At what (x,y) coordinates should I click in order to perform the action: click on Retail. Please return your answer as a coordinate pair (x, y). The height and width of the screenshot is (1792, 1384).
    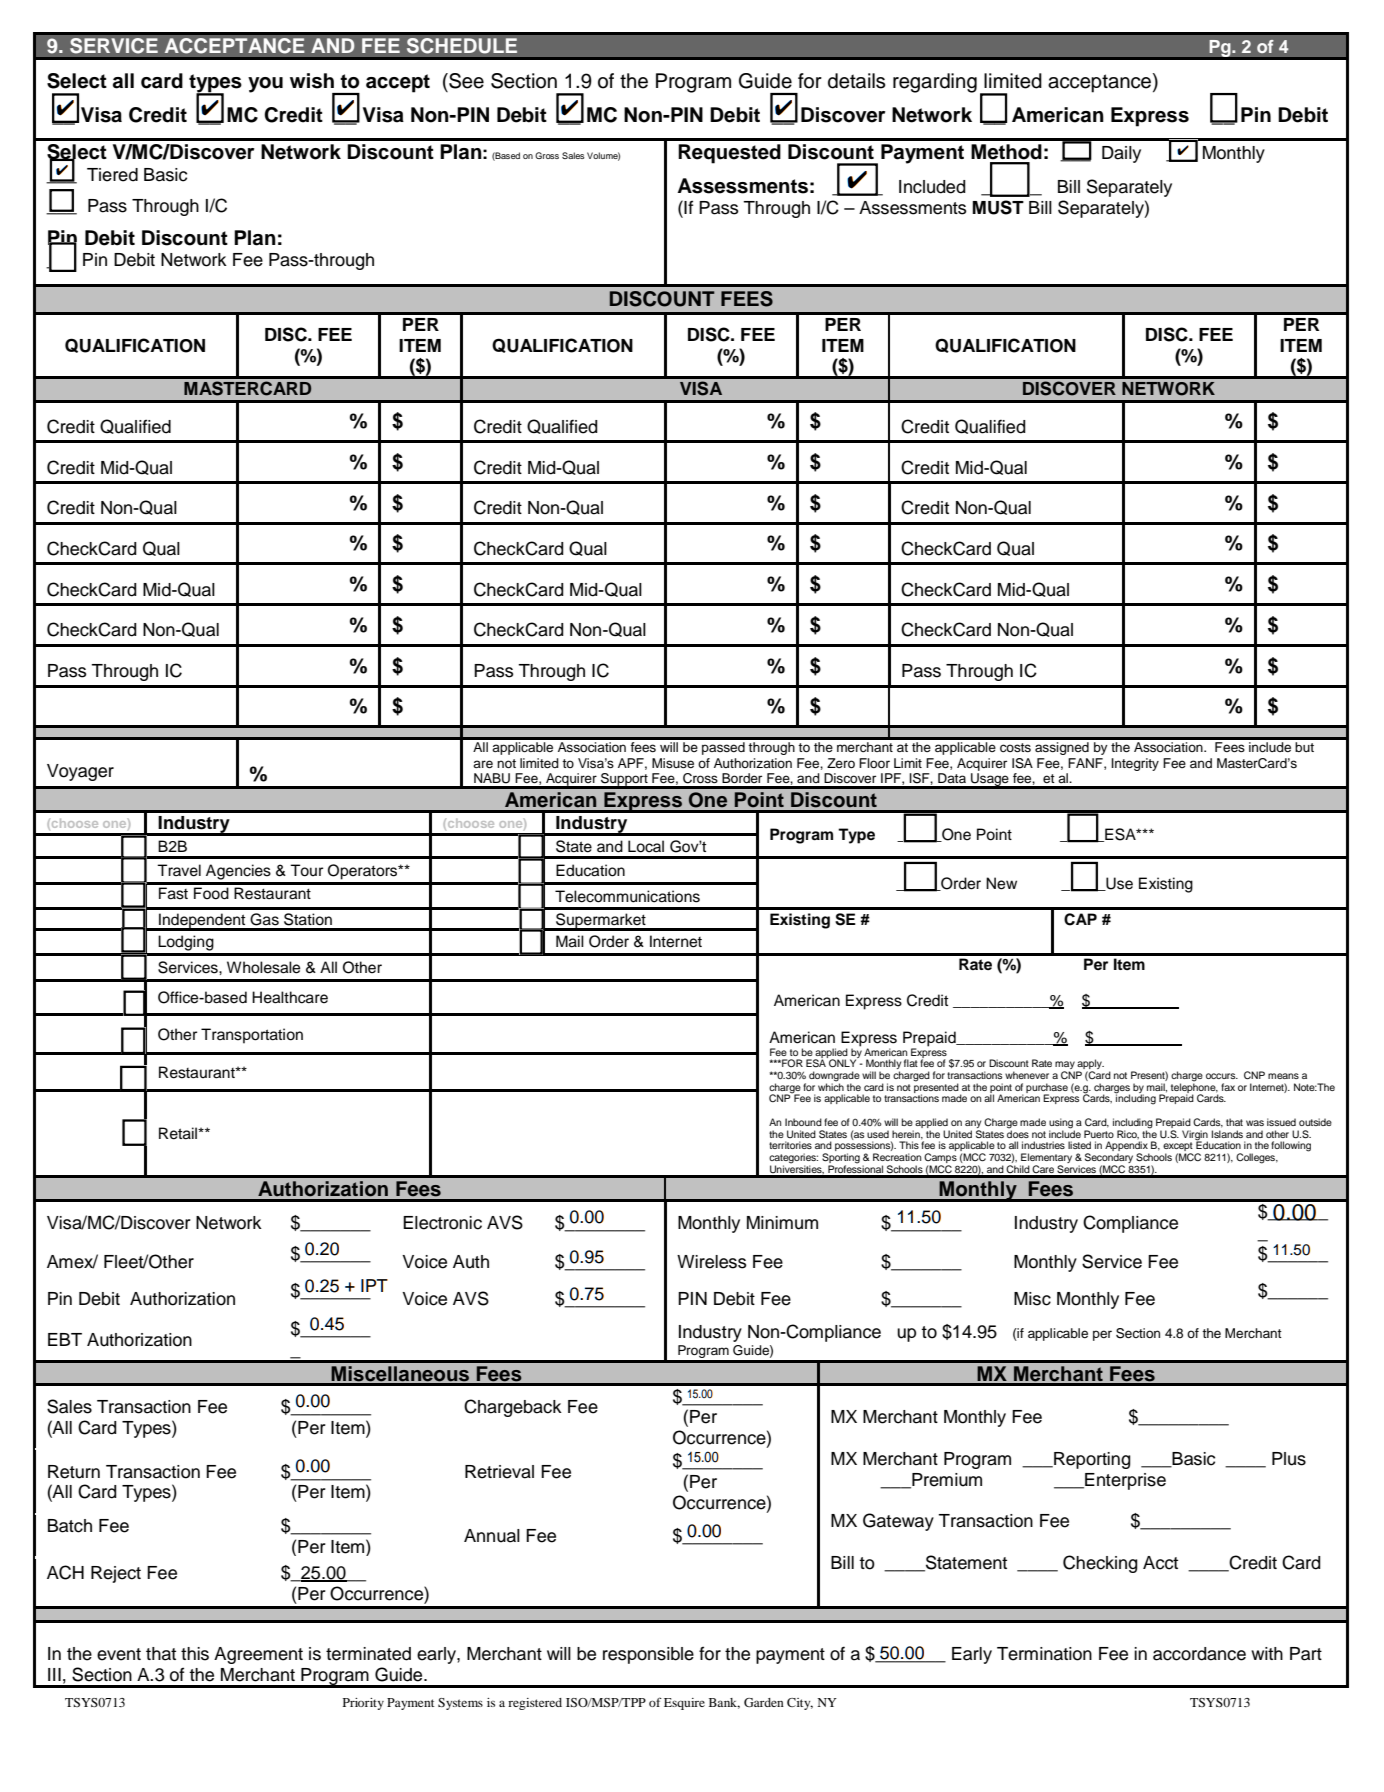
    Looking at the image, I should click on (179, 1133).
